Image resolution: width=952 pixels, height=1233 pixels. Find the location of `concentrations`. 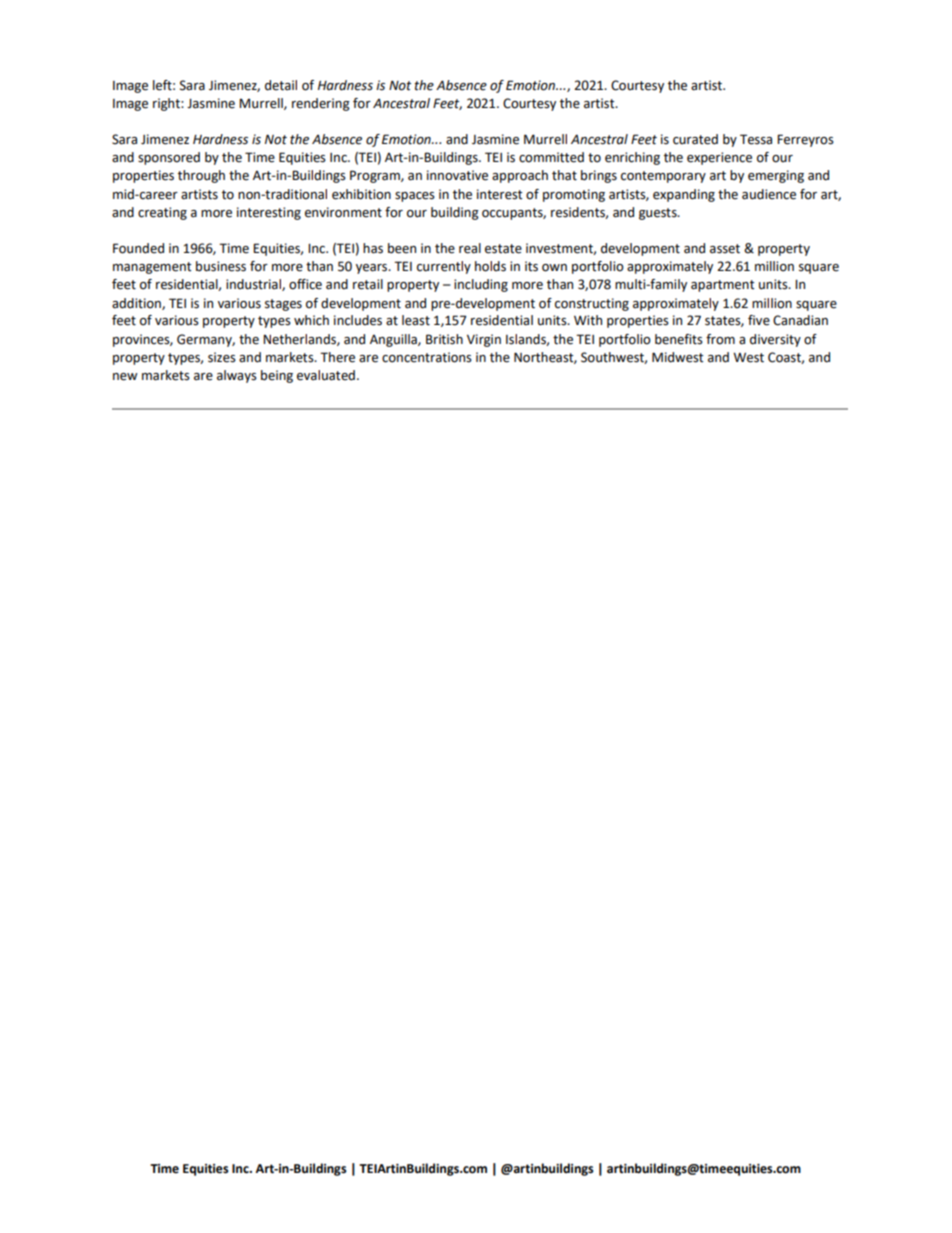

concentrations is located at coordinates (427, 357).
